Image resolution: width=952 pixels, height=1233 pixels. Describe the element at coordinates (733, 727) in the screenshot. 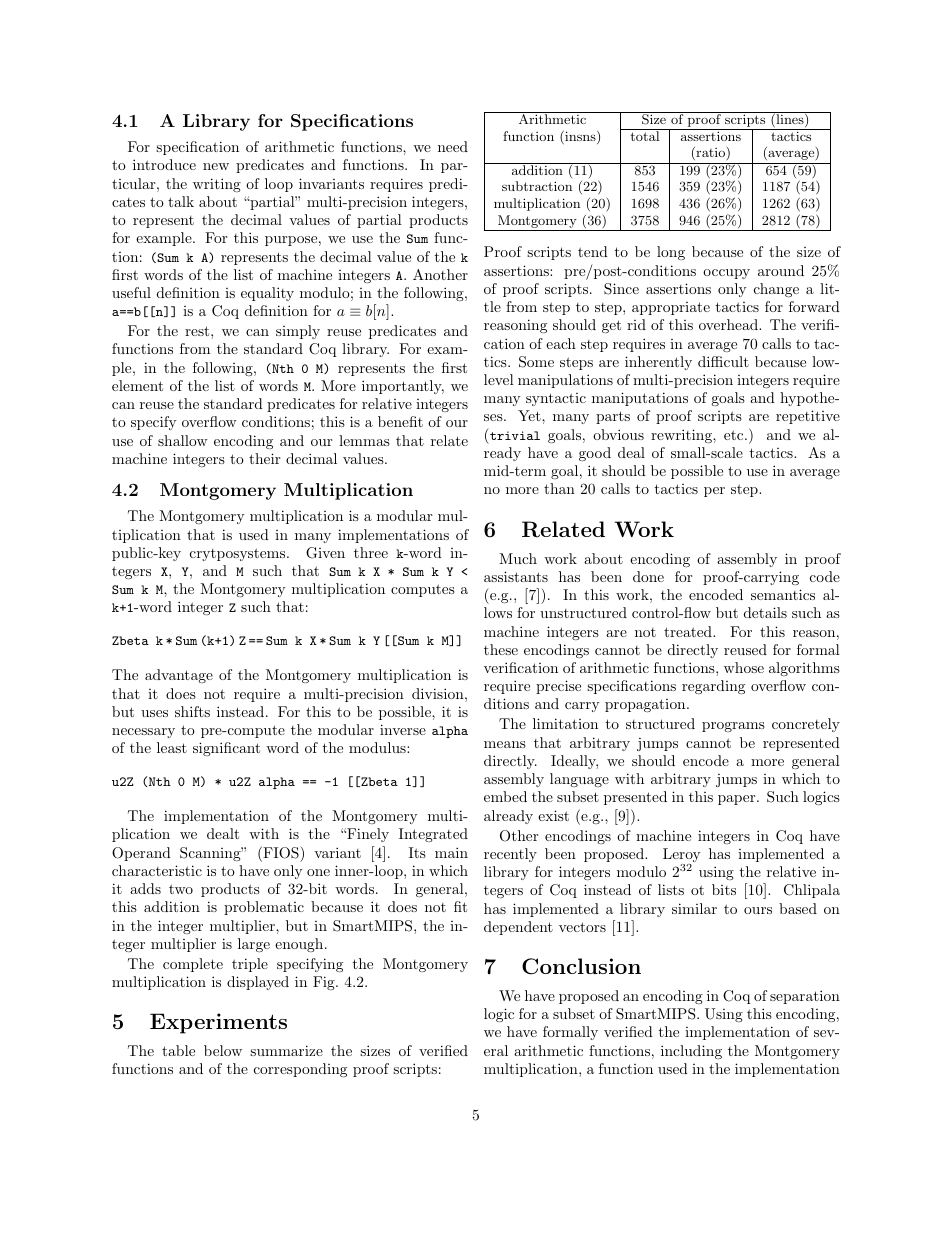

I see `programs` at that location.
